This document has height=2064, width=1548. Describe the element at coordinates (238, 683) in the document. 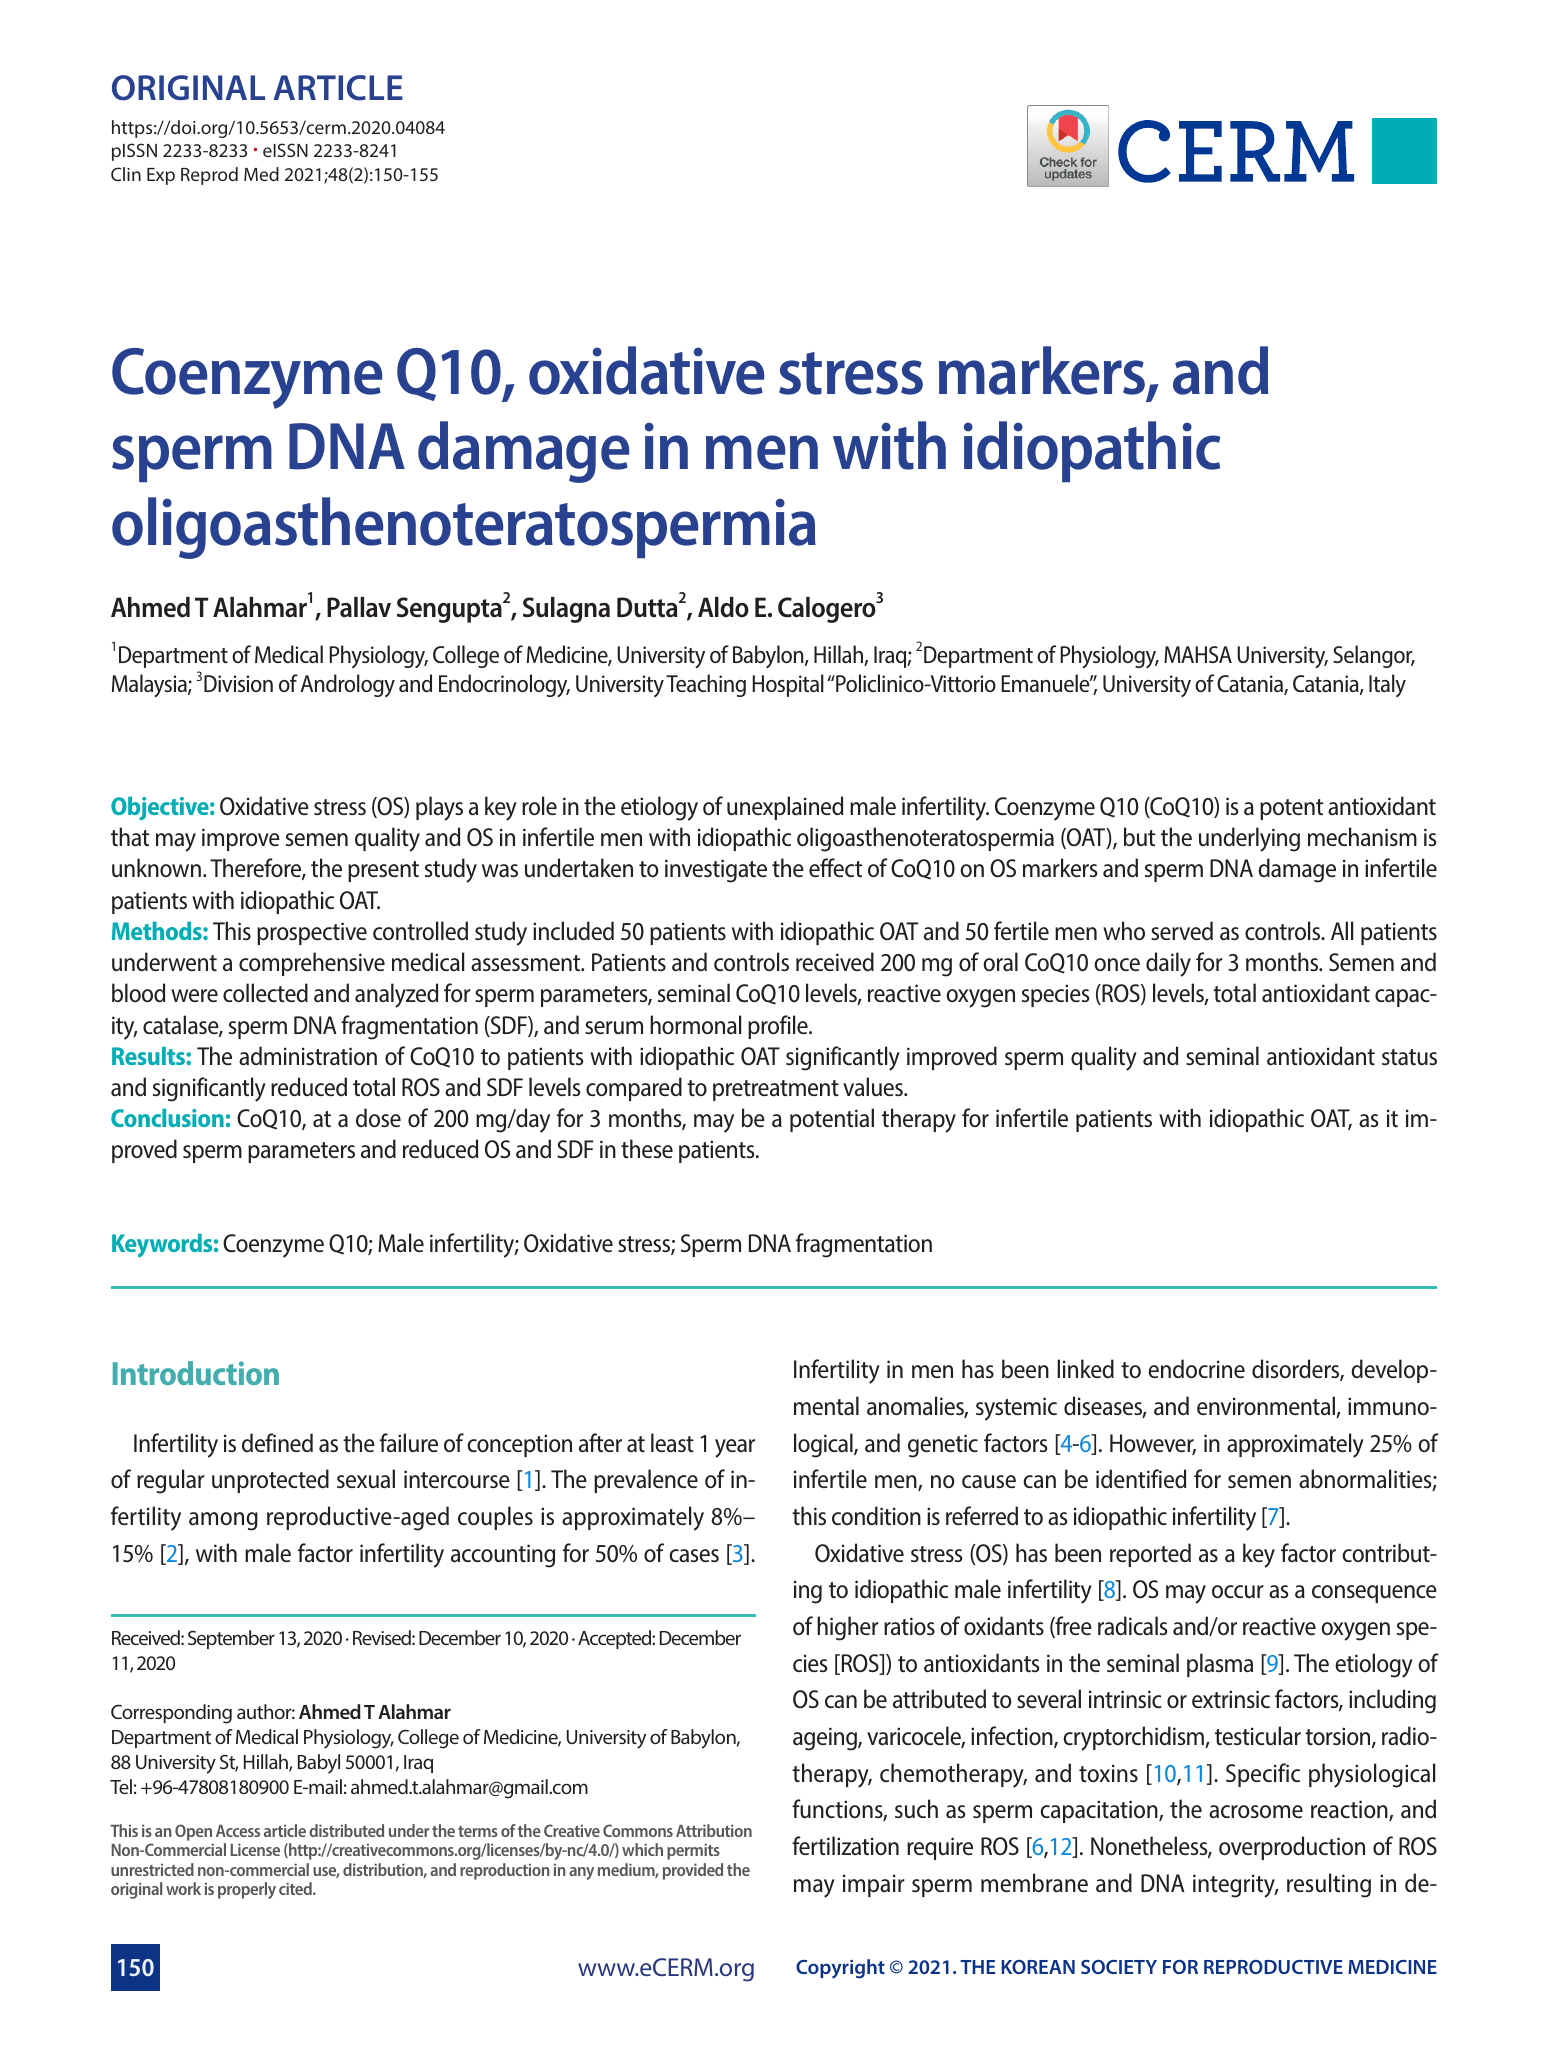

I see `Division` at that location.
